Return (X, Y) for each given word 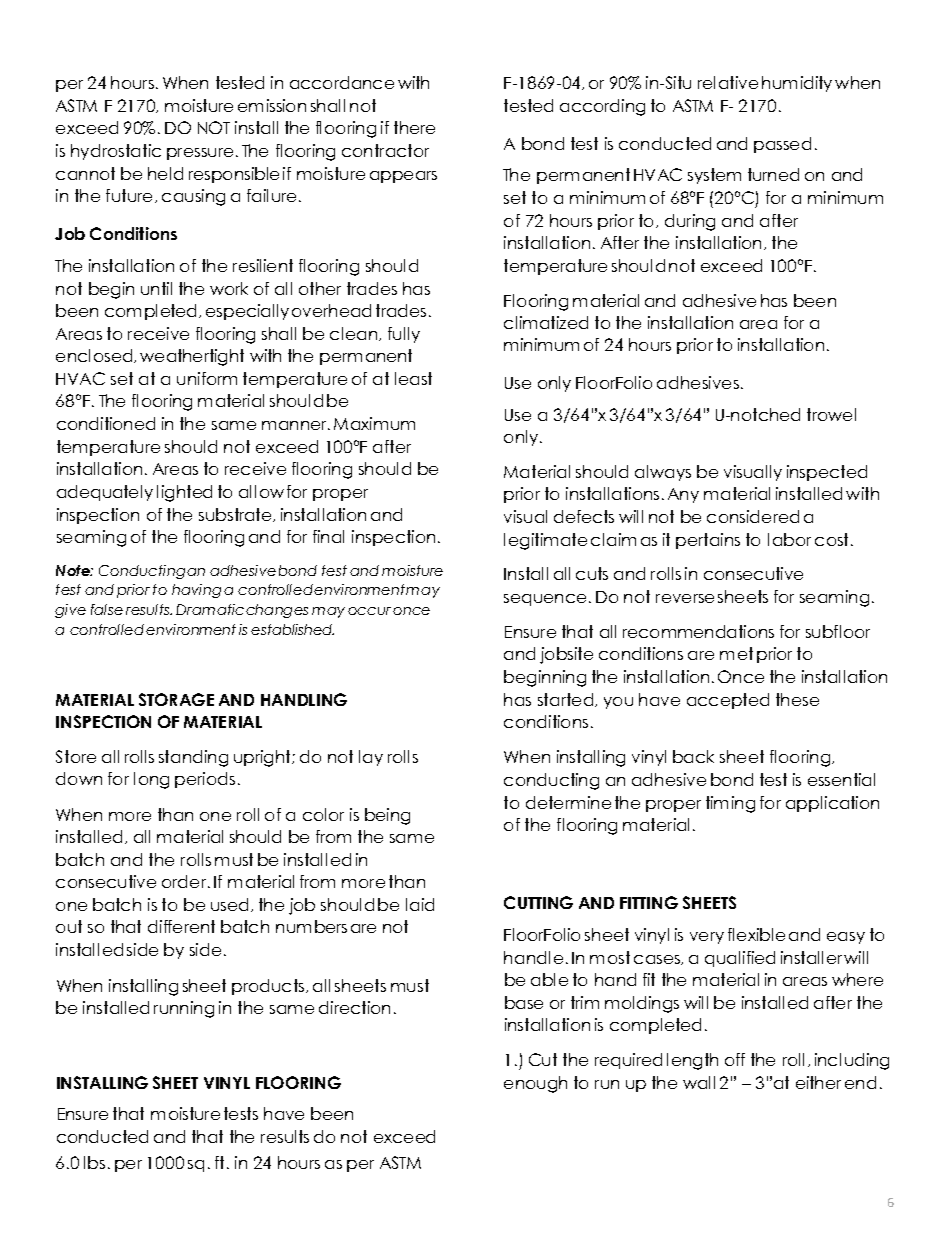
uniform (207, 378)
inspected (827, 473)
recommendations (698, 631)
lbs (94, 1162)
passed (782, 145)
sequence (545, 600)
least (413, 378)
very (707, 938)
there (414, 127)
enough (535, 1084)
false (107, 609)
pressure (200, 154)
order (185, 881)
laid (420, 904)
